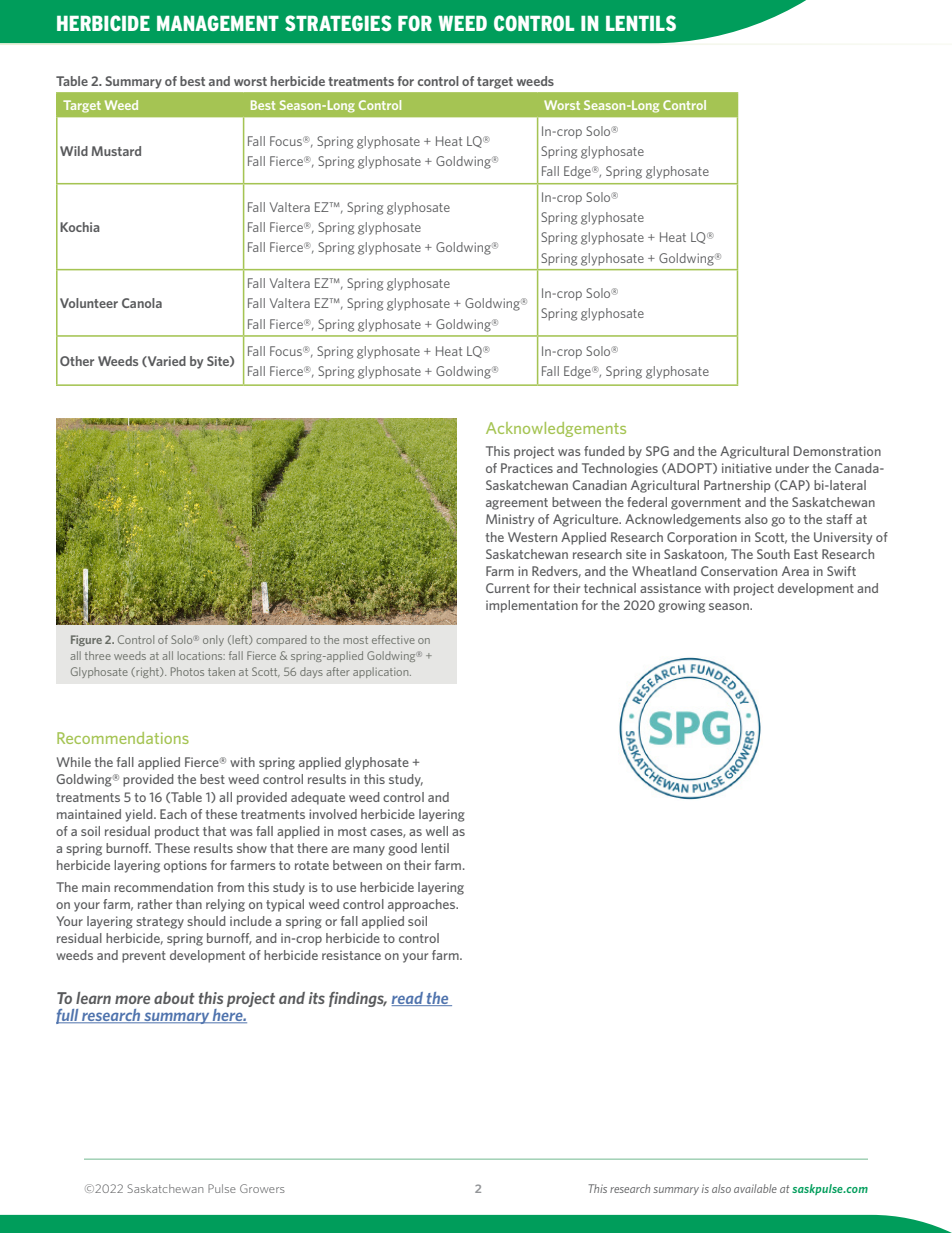 The width and height of the screenshot is (952, 1233). What do you see at coordinates (262, 1188) in the screenshot?
I see `Growers` at bounding box center [262, 1188].
